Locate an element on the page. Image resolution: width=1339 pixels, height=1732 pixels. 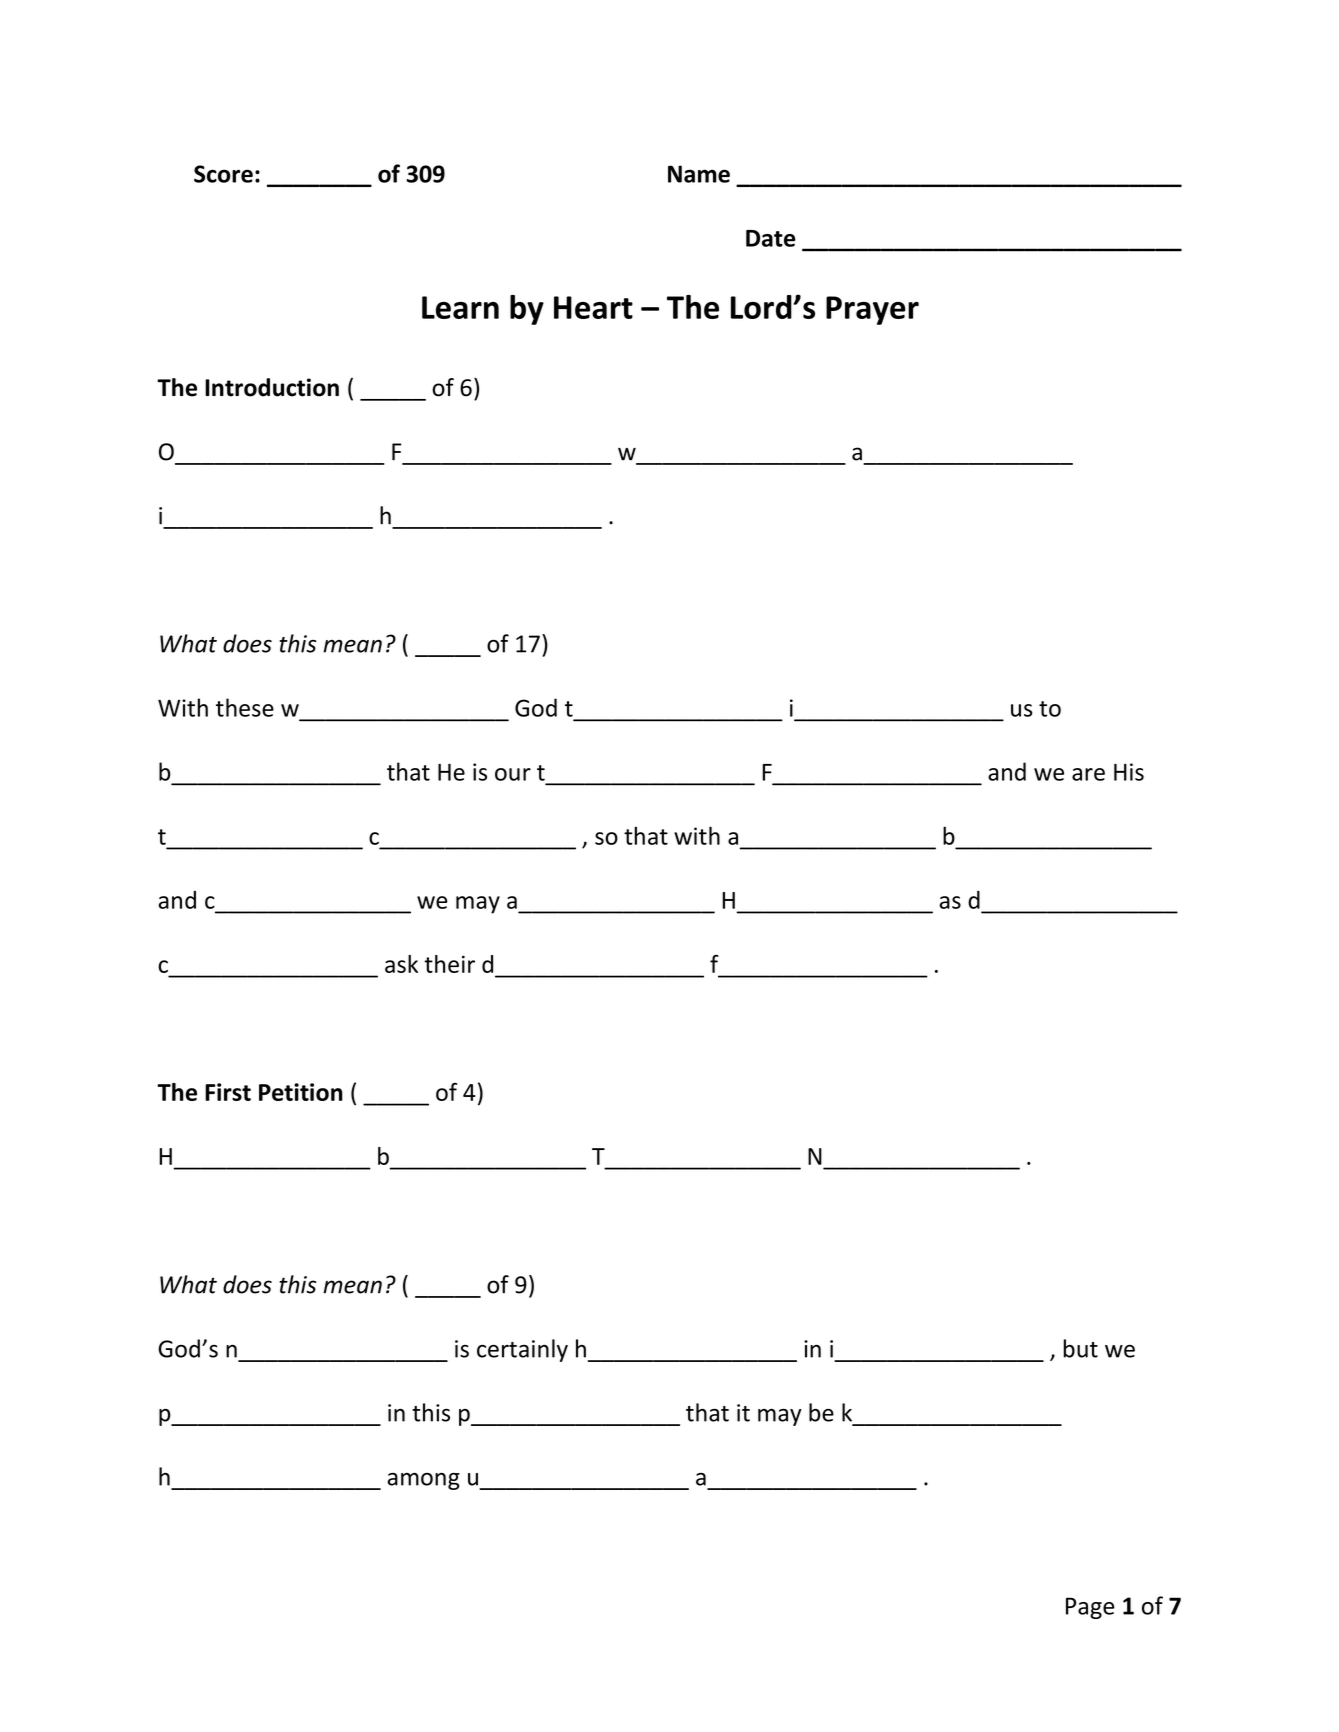
ask is located at coordinates (401, 964).
